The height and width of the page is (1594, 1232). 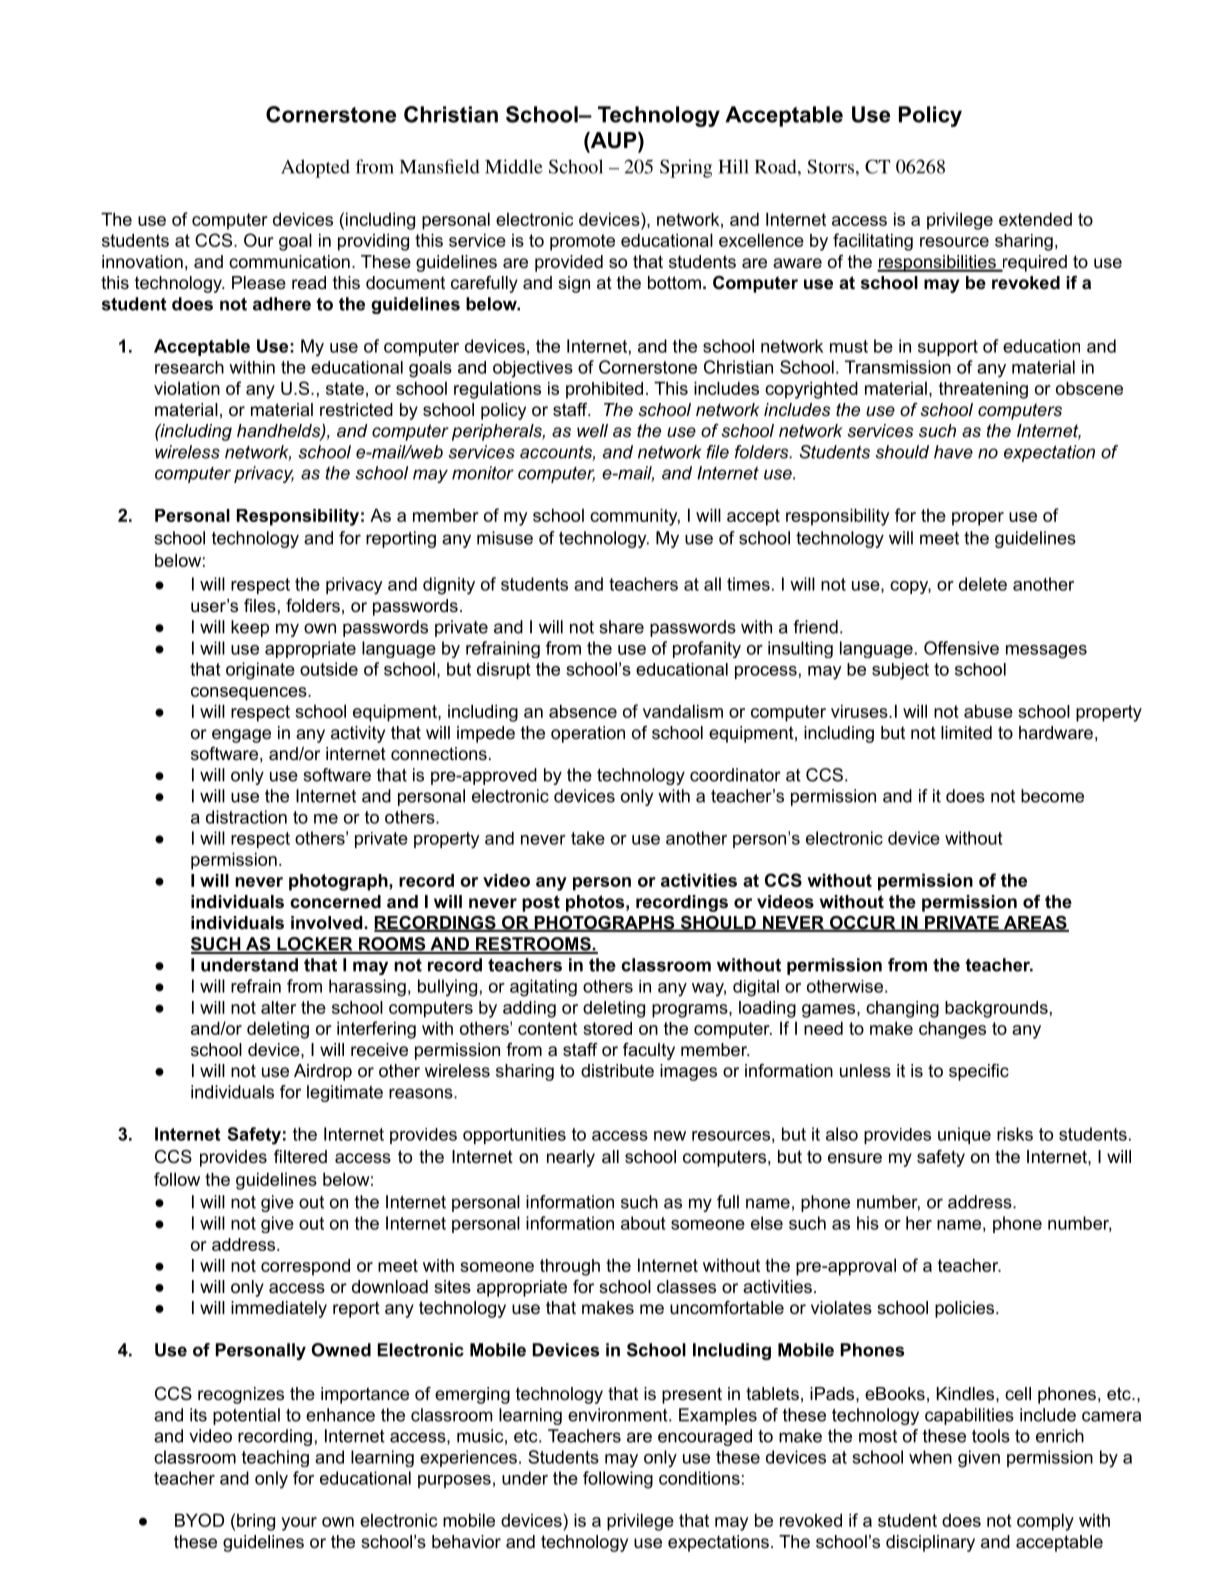 What do you see at coordinates (1035, 219) in the page?
I see `extended` at bounding box center [1035, 219].
